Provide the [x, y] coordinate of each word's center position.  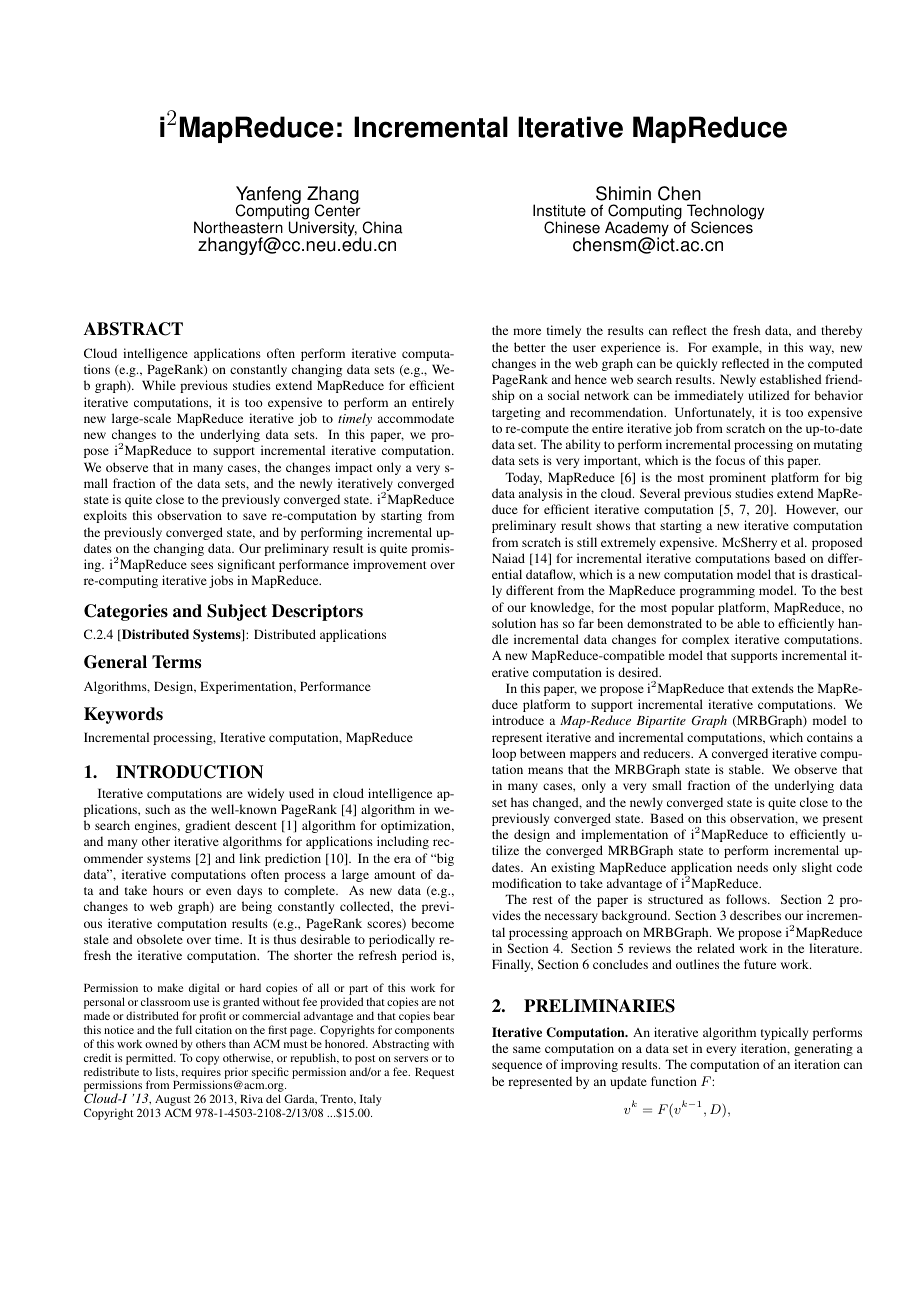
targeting [516, 413]
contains [830, 737]
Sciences [722, 226]
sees [202, 565]
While [159, 385]
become [432, 923]
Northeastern [238, 226]
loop [504, 754]
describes [755, 915]
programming [717, 591]
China [382, 227]
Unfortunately [714, 413]
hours [168, 890]
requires [201, 1074]
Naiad [508, 558]
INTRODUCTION [189, 772]
